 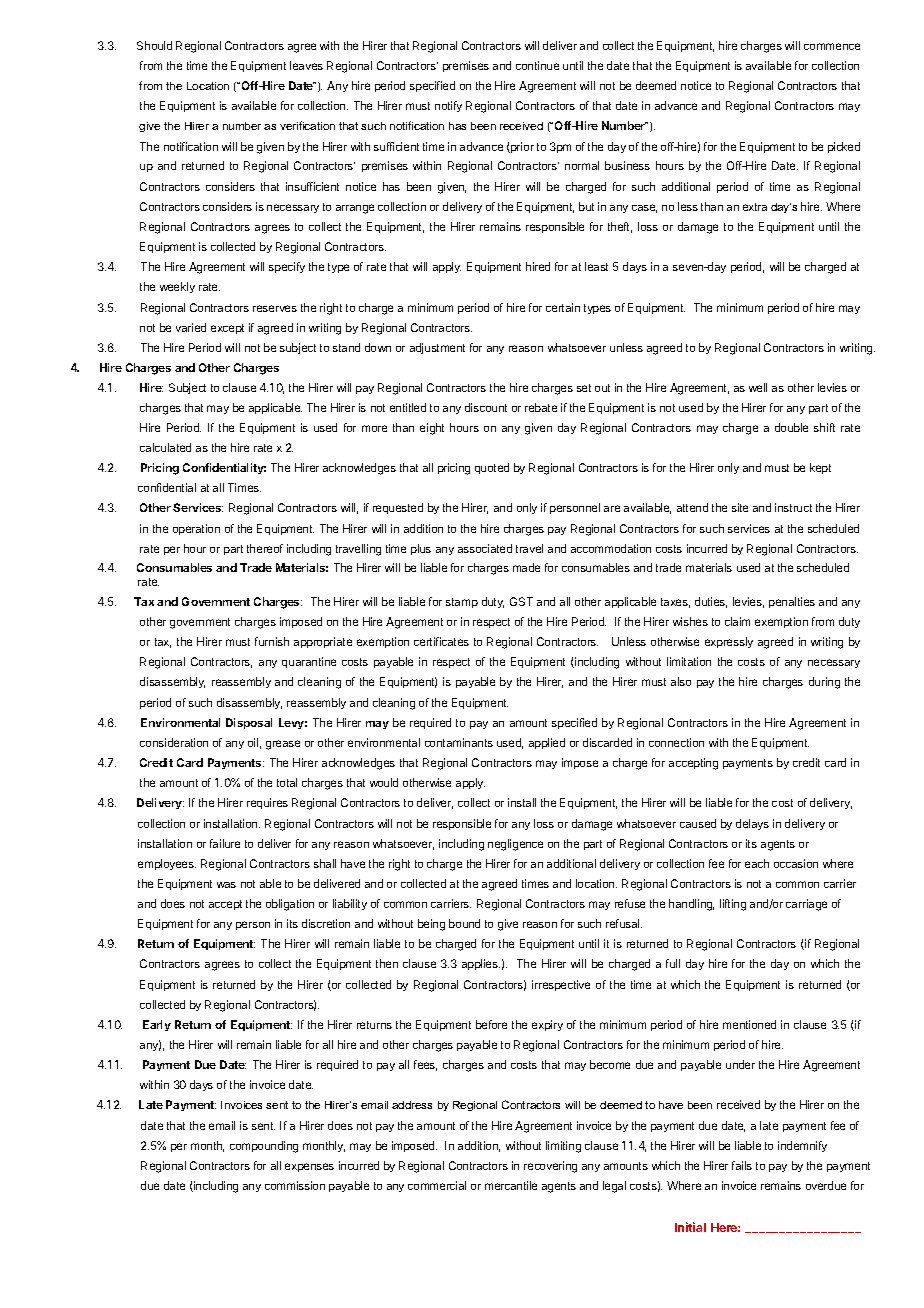 I want to click on leaves, so click(x=306, y=65).
